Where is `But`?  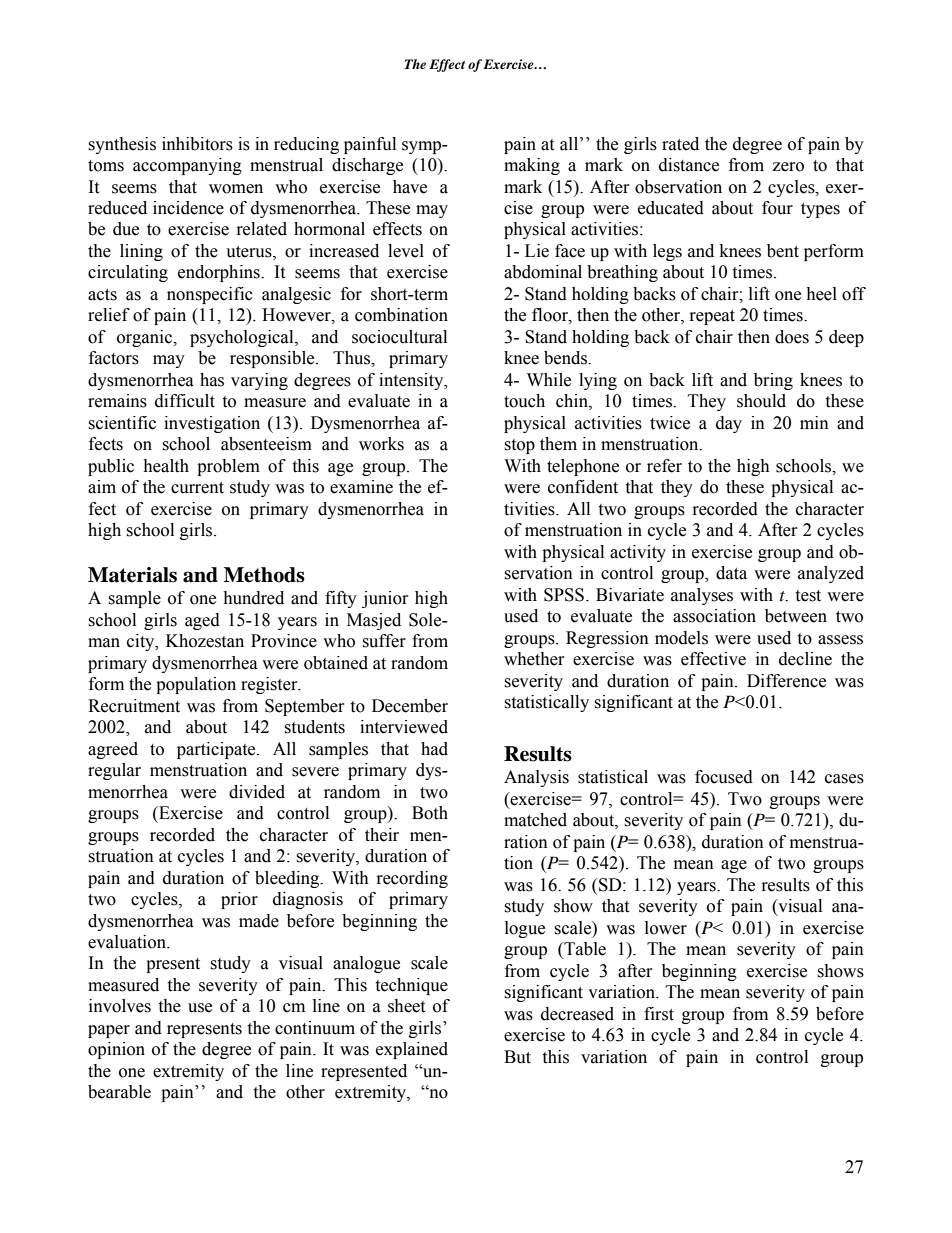
But is located at coordinates (517, 1057).
